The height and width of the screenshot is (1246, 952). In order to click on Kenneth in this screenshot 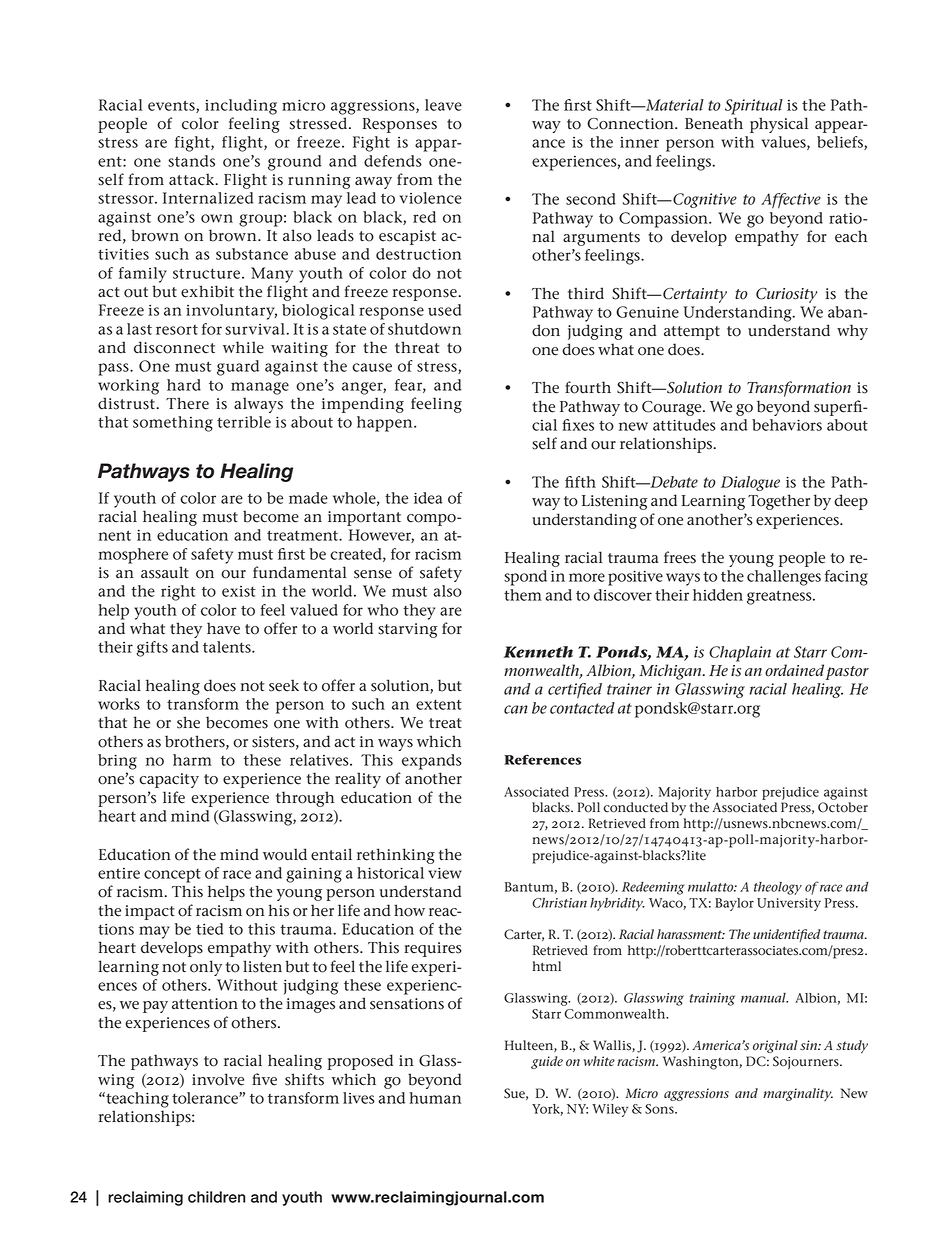, I will do `click(538, 652)`.
